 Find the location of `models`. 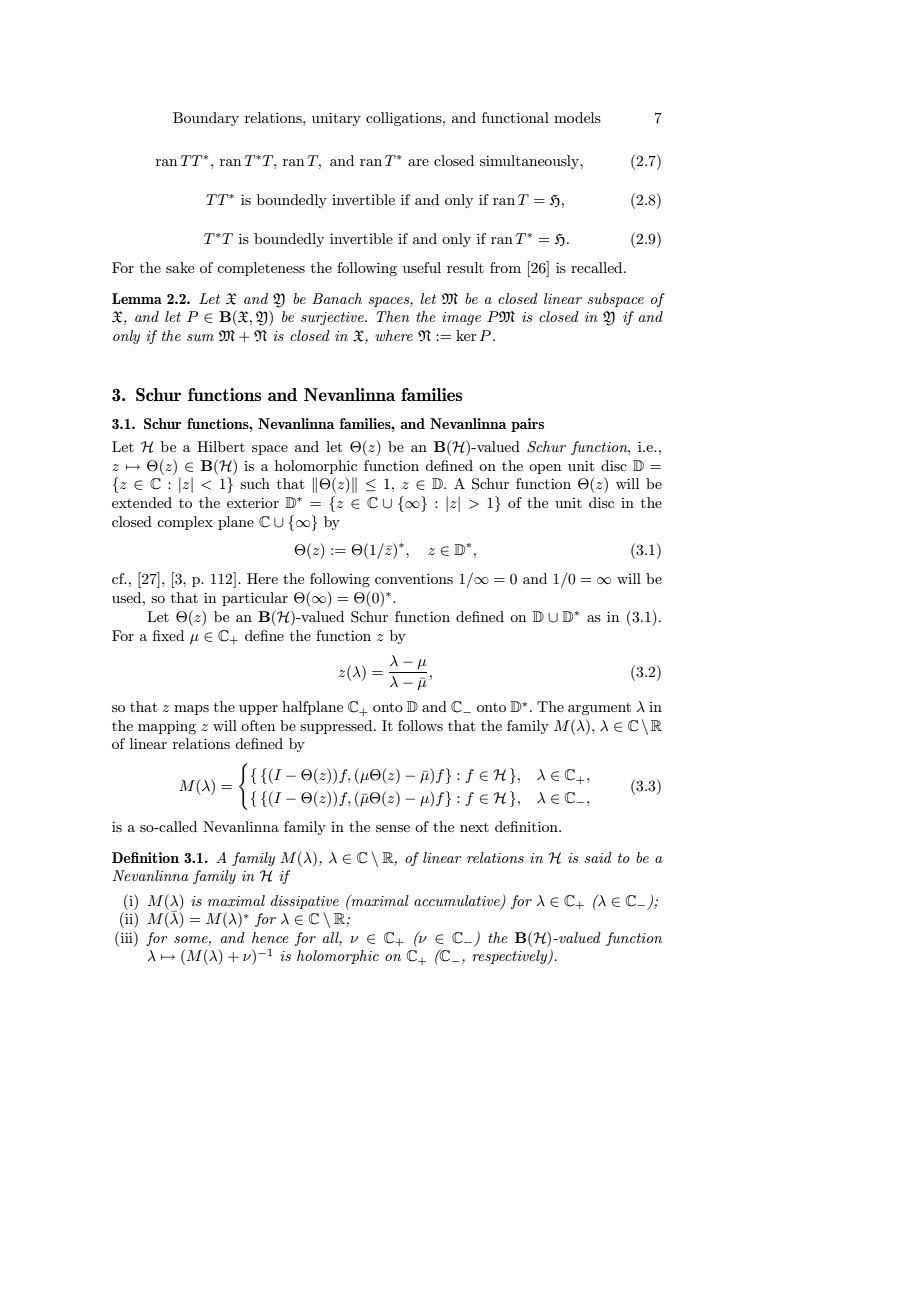

models is located at coordinates (577, 117).
